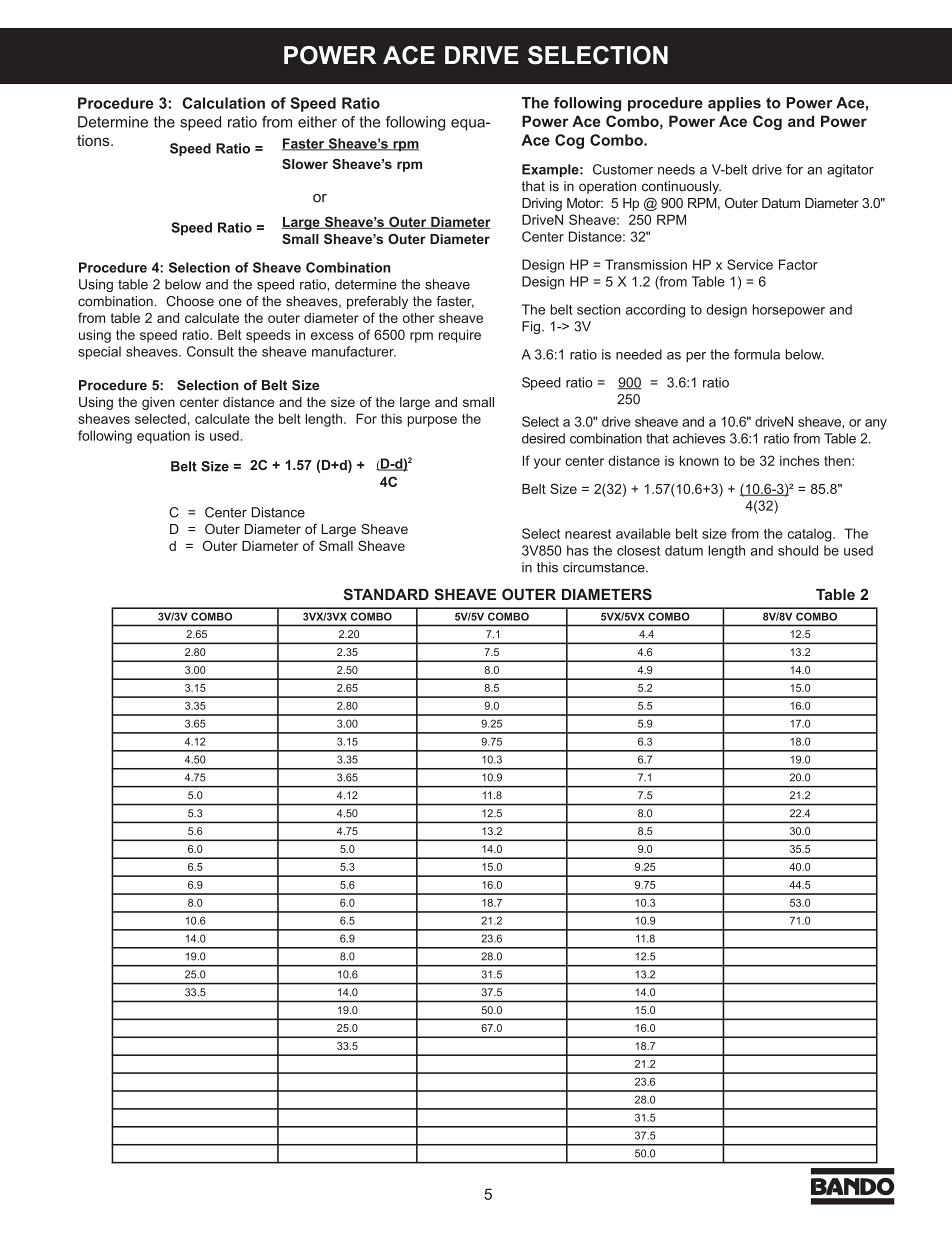 The width and height of the screenshot is (952, 1233). I want to click on formula, so click(757, 354).
